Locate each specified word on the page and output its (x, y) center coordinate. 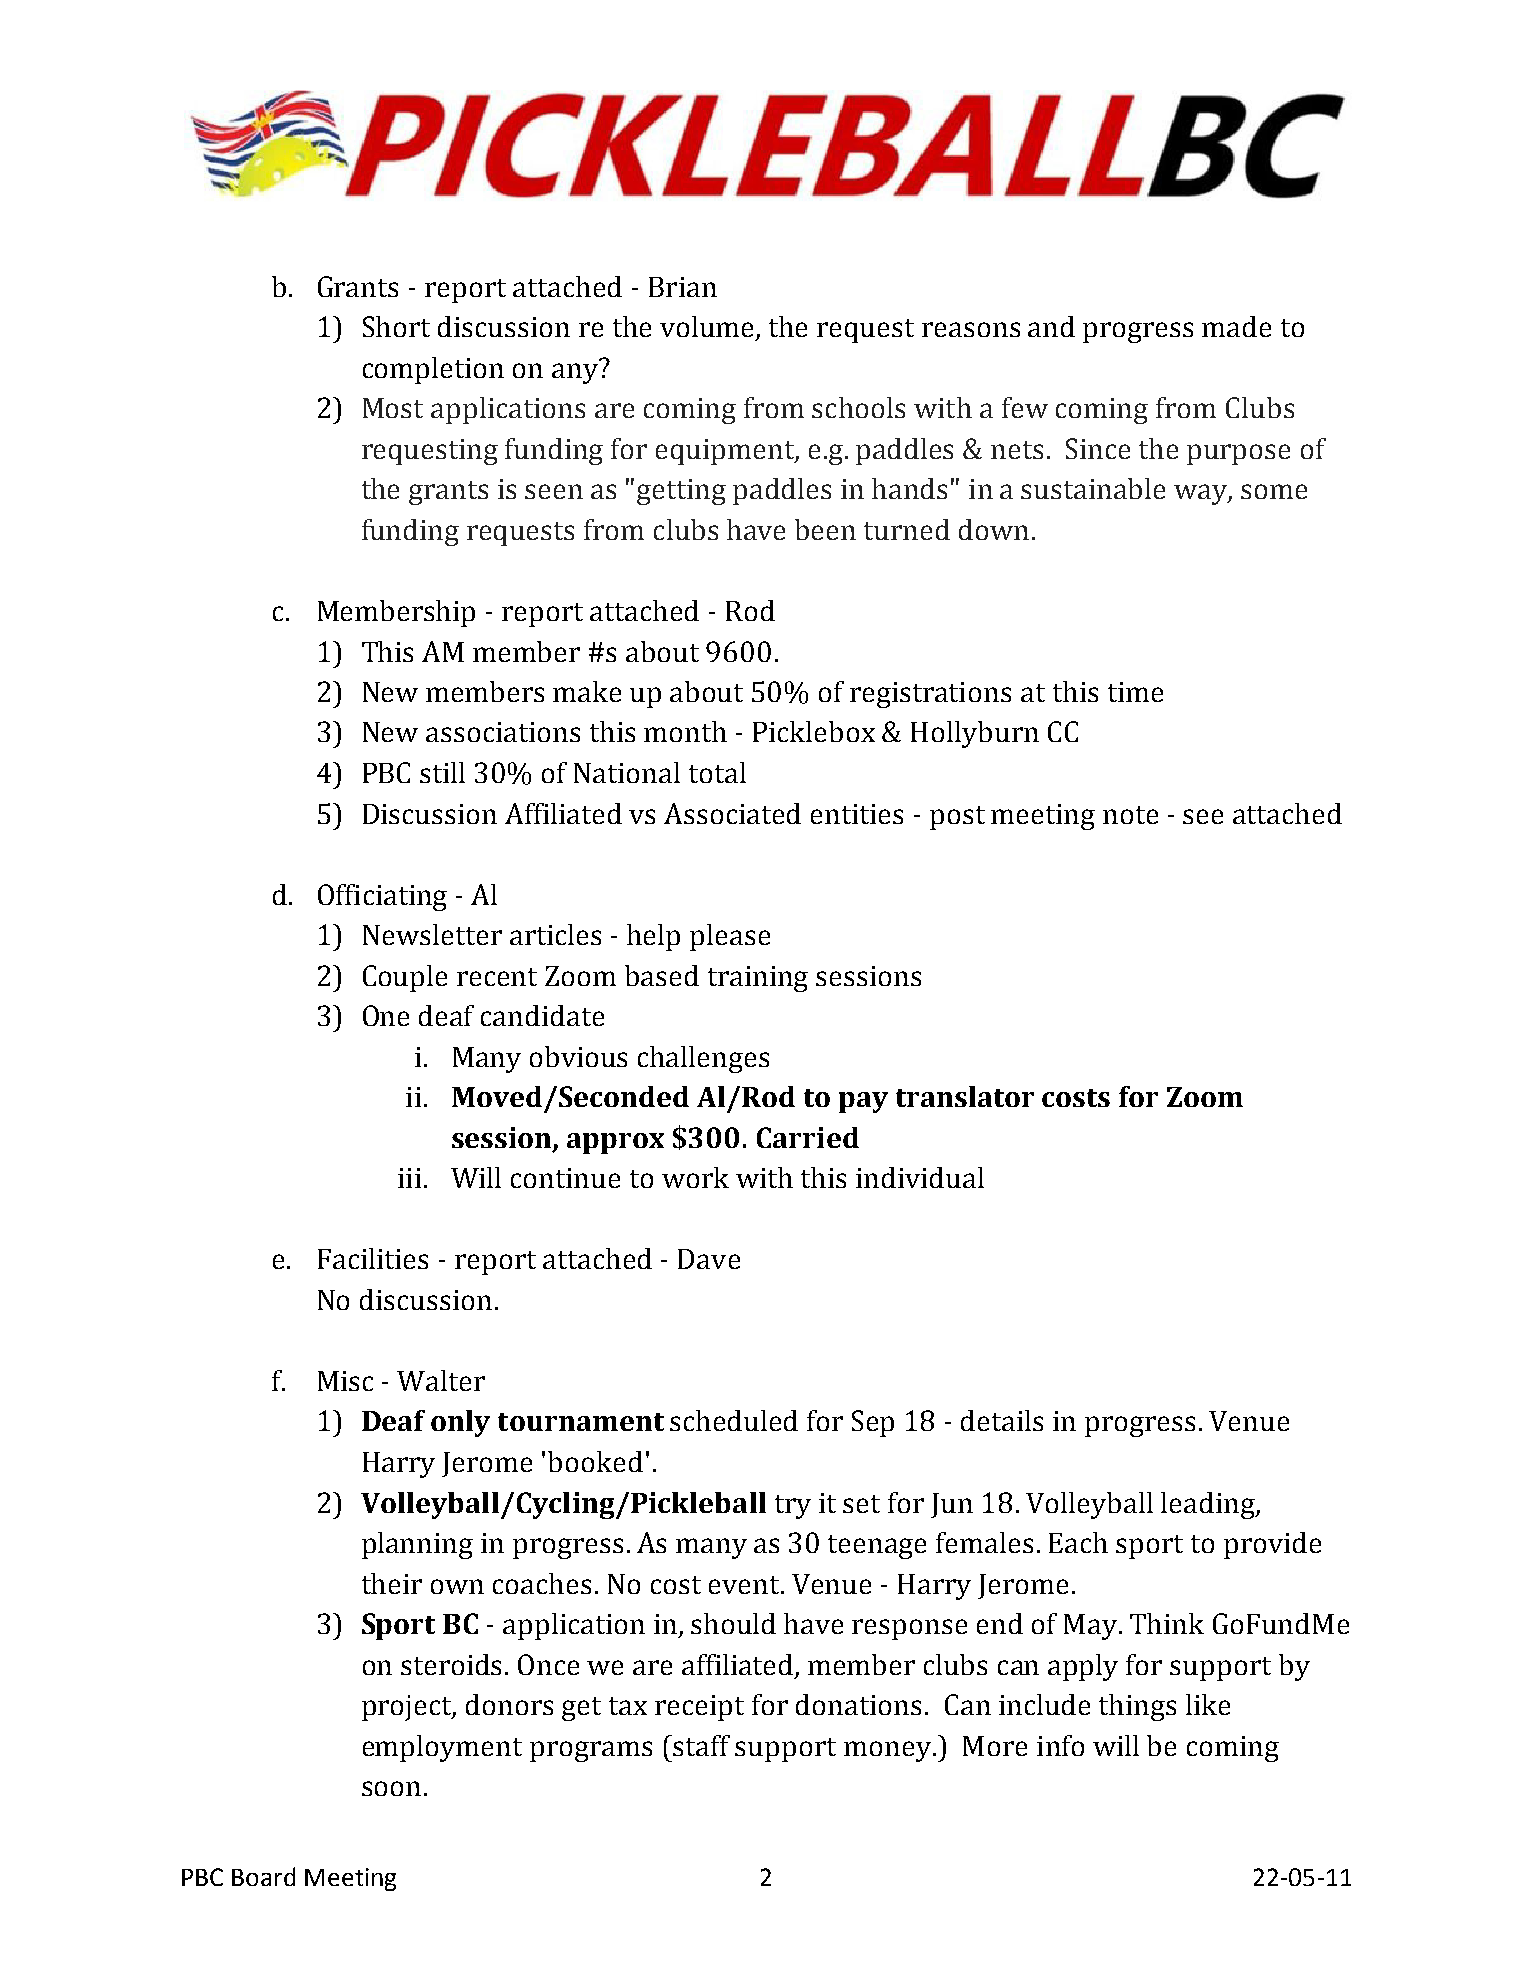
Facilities (373, 1258)
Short (396, 326)
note (1130, 815)
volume (708, 328)
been (825, 529)
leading (1209, 1505)
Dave (709, 1259)
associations (503, 732)
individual (920, 1177)
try (793, 1507)
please (730, 937)
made (1236, 326)
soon (391, 1788)
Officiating (382, 897)
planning (417, 1545)
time (1135, 692)
